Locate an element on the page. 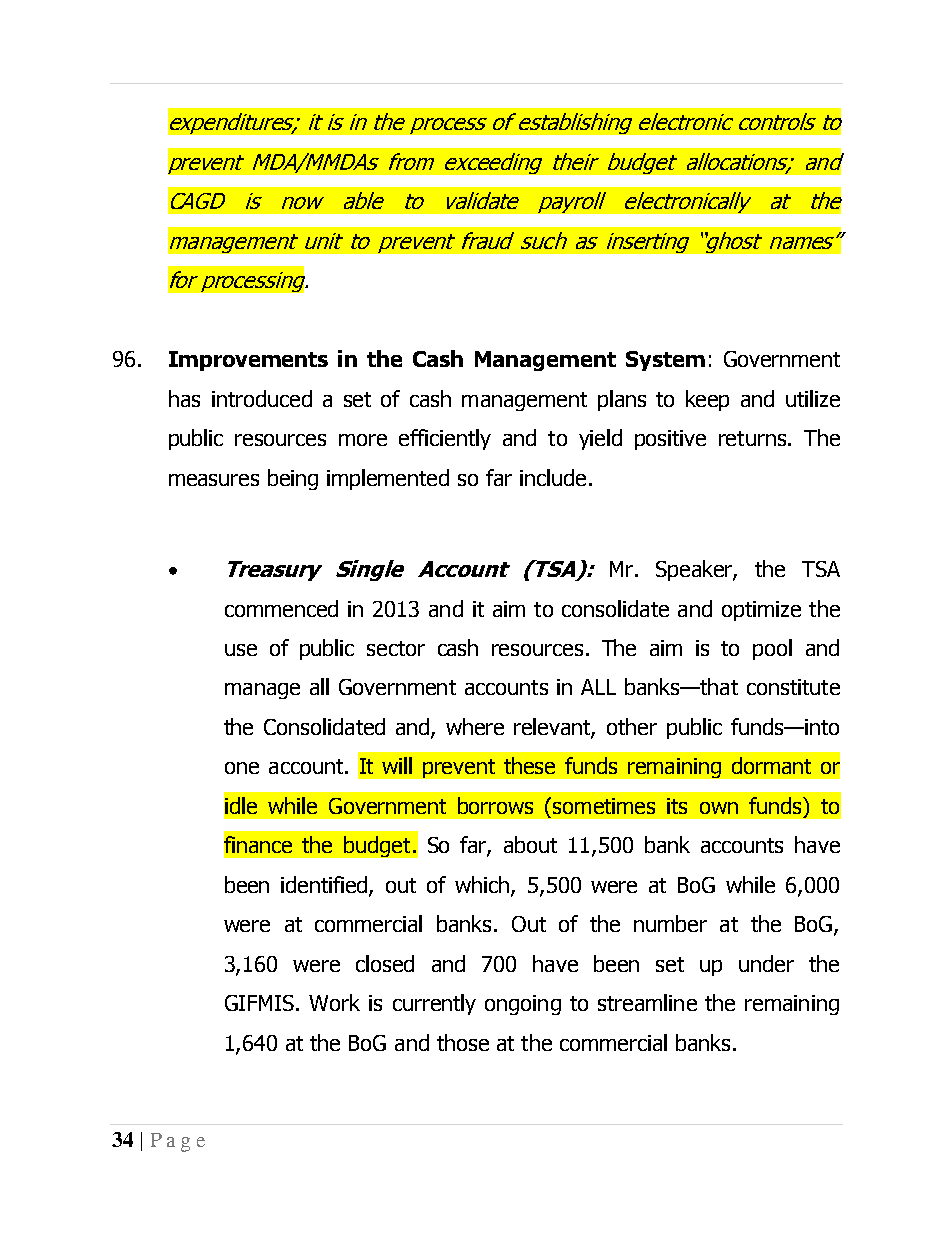 This document has height=1233, width=952. own is located at coordinates (719, 808).
